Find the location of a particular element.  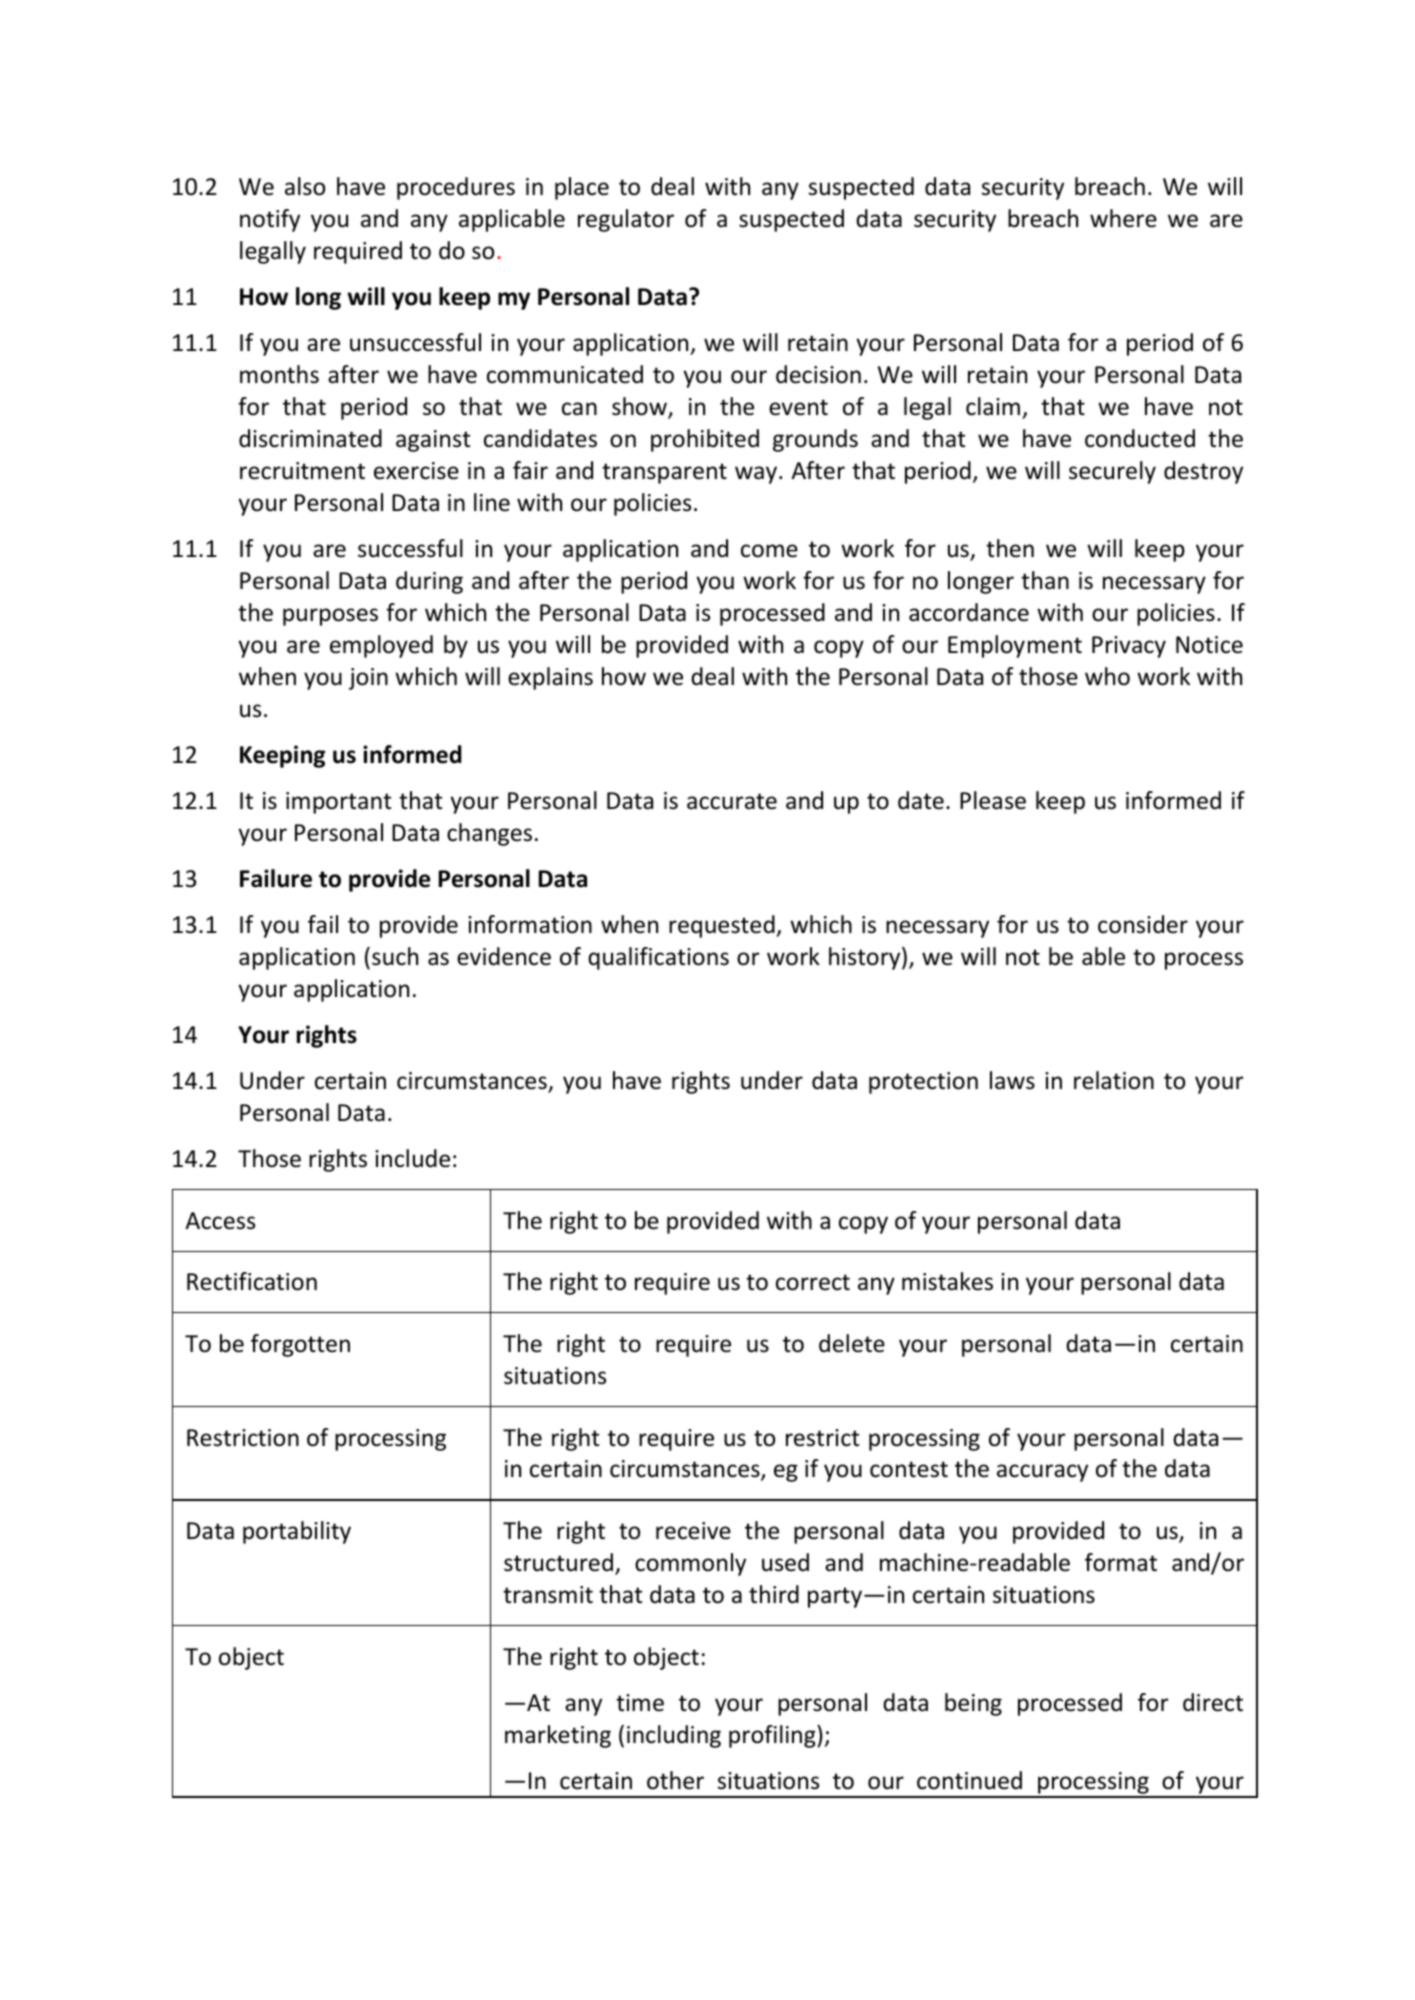

mistakes is located at coordinates (947, 1281).
